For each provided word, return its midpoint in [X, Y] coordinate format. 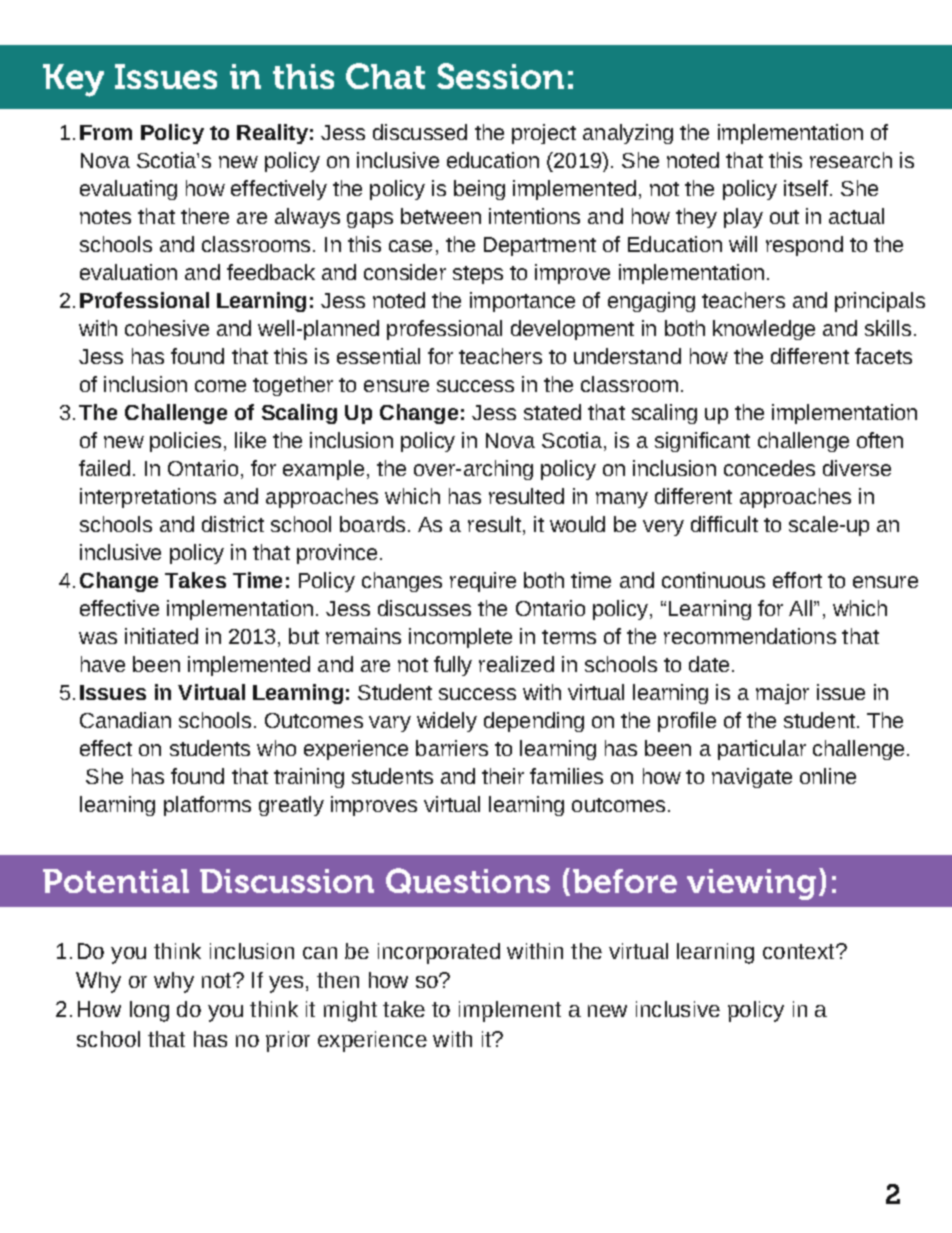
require [483, 582]
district [233, 524]
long [149, 1011]
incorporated [439, 953]
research [851, 160]
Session [500, 76]
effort [797, 580]
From [106, 132]
